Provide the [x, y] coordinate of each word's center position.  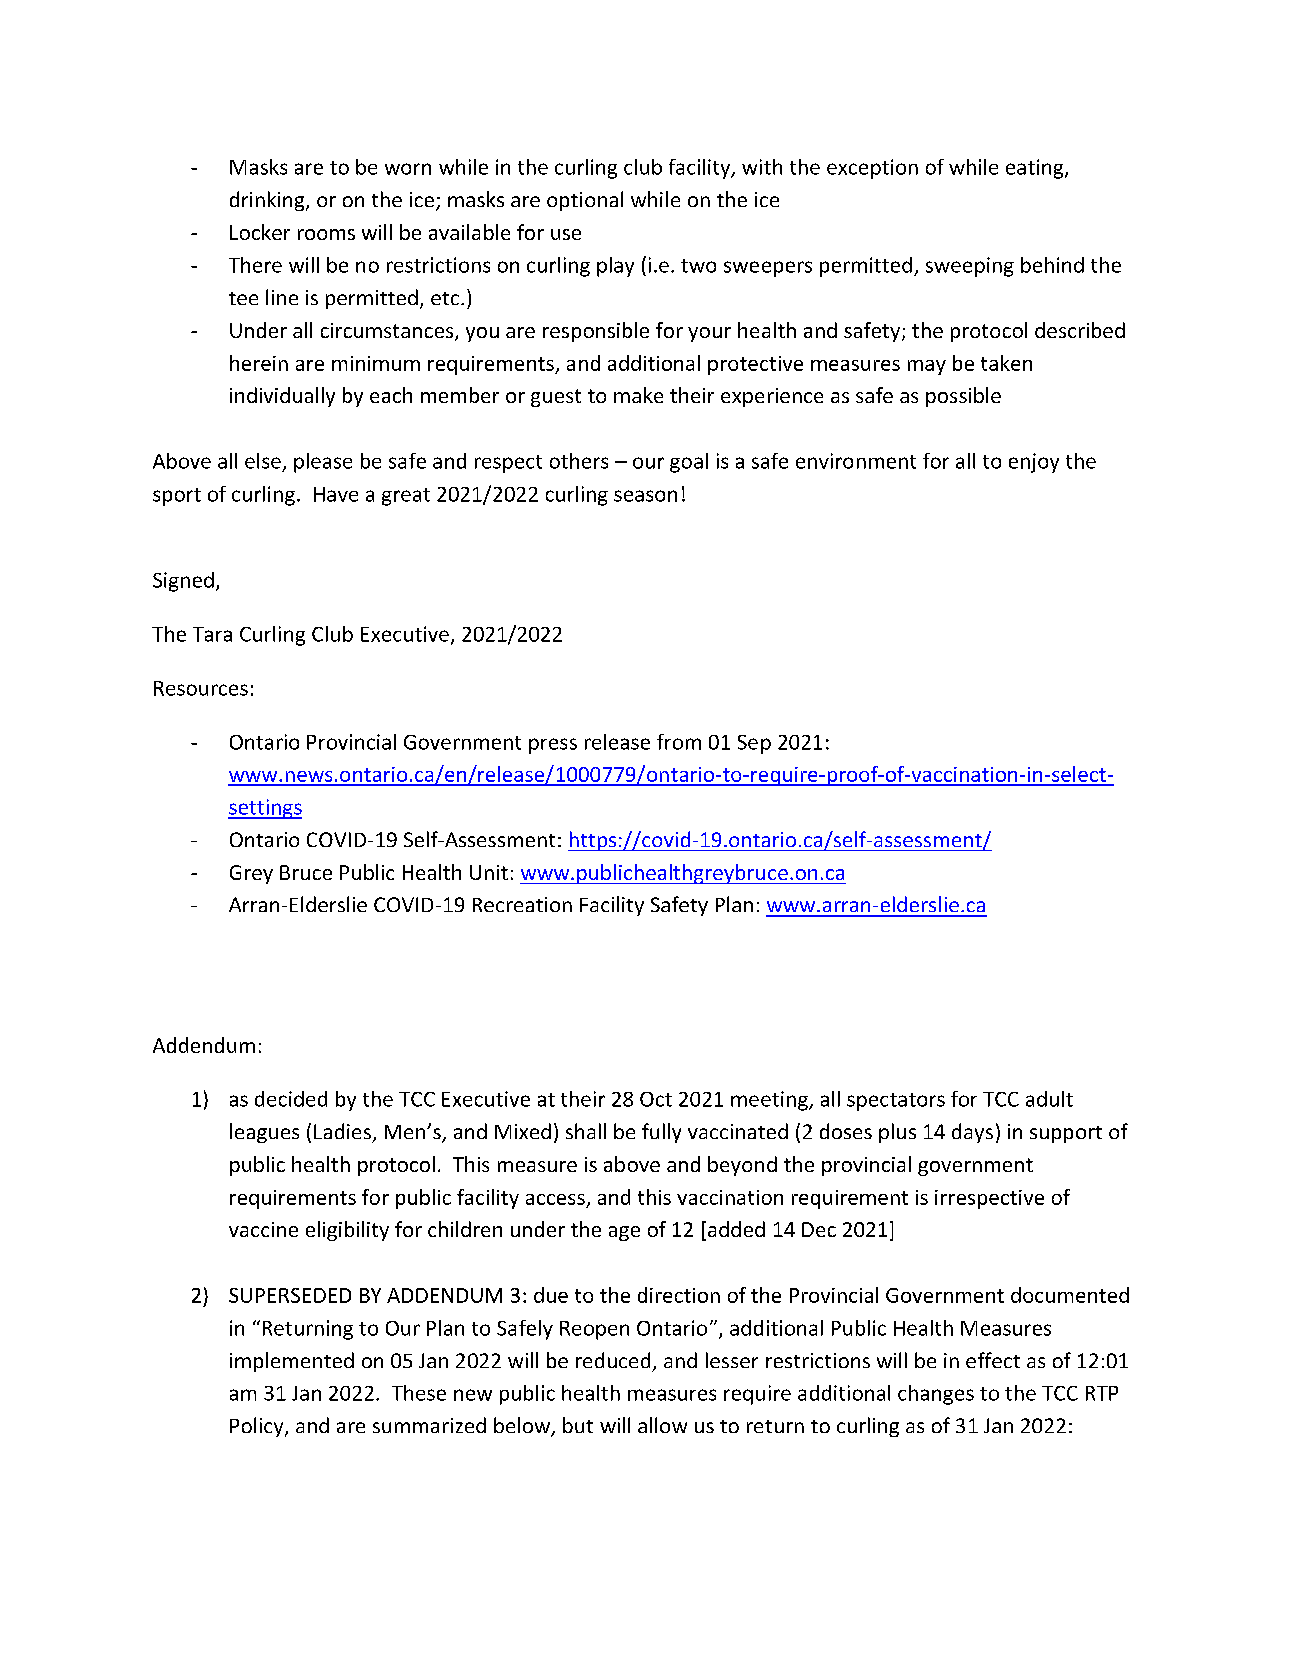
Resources [201, 688]
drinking [268, 201]
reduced [613, 1360]
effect [993, 1360]
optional [585, 201]
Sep [754, 744]
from [679, 742]
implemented [292, 1362]
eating [1036, 169]
